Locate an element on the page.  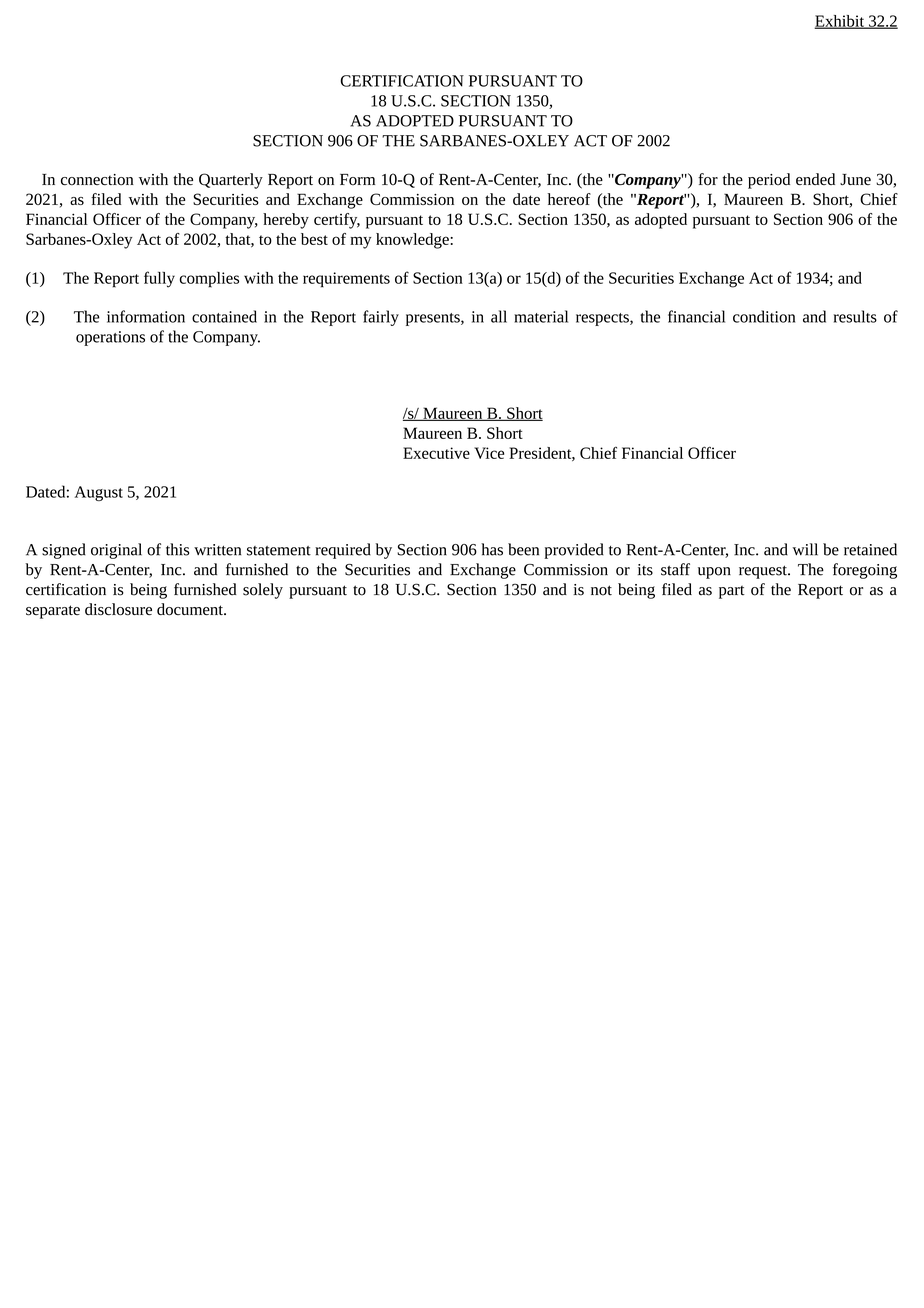
Exhibit is located at coordinates (840, 22).
